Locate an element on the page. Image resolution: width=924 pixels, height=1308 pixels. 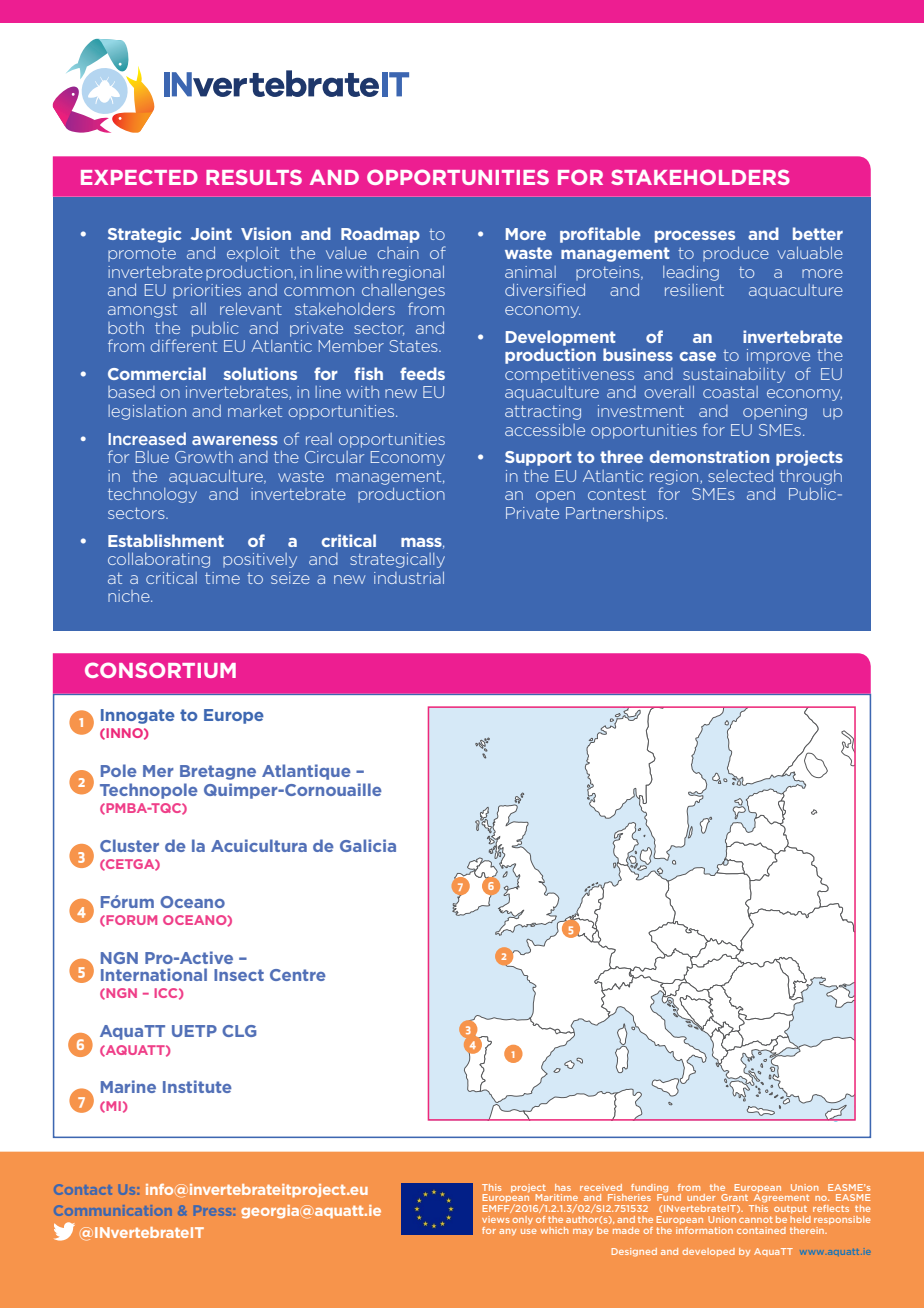
selected is located at coordinates (740, 476).
